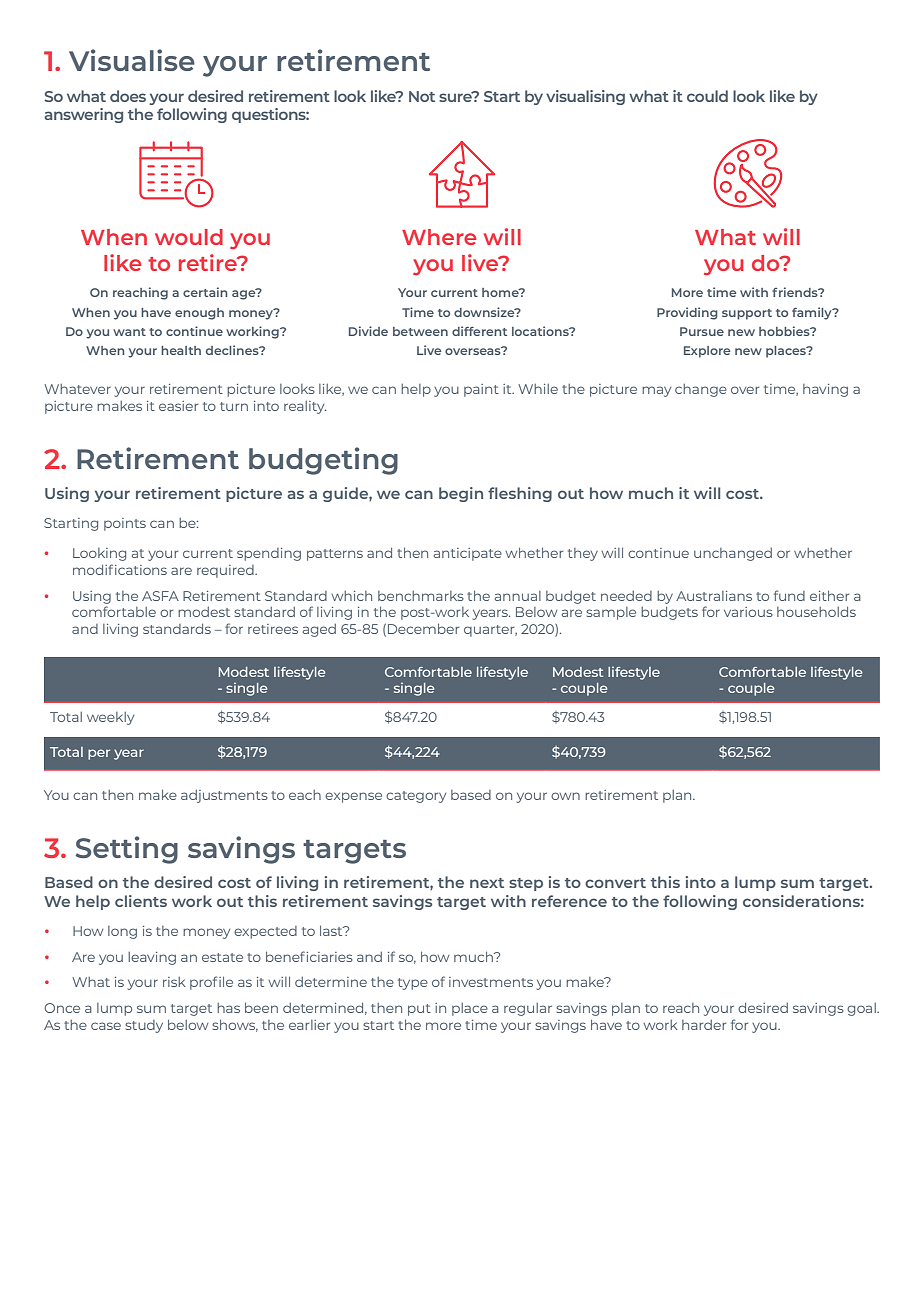  I want to click on could, so click(707, 96).
